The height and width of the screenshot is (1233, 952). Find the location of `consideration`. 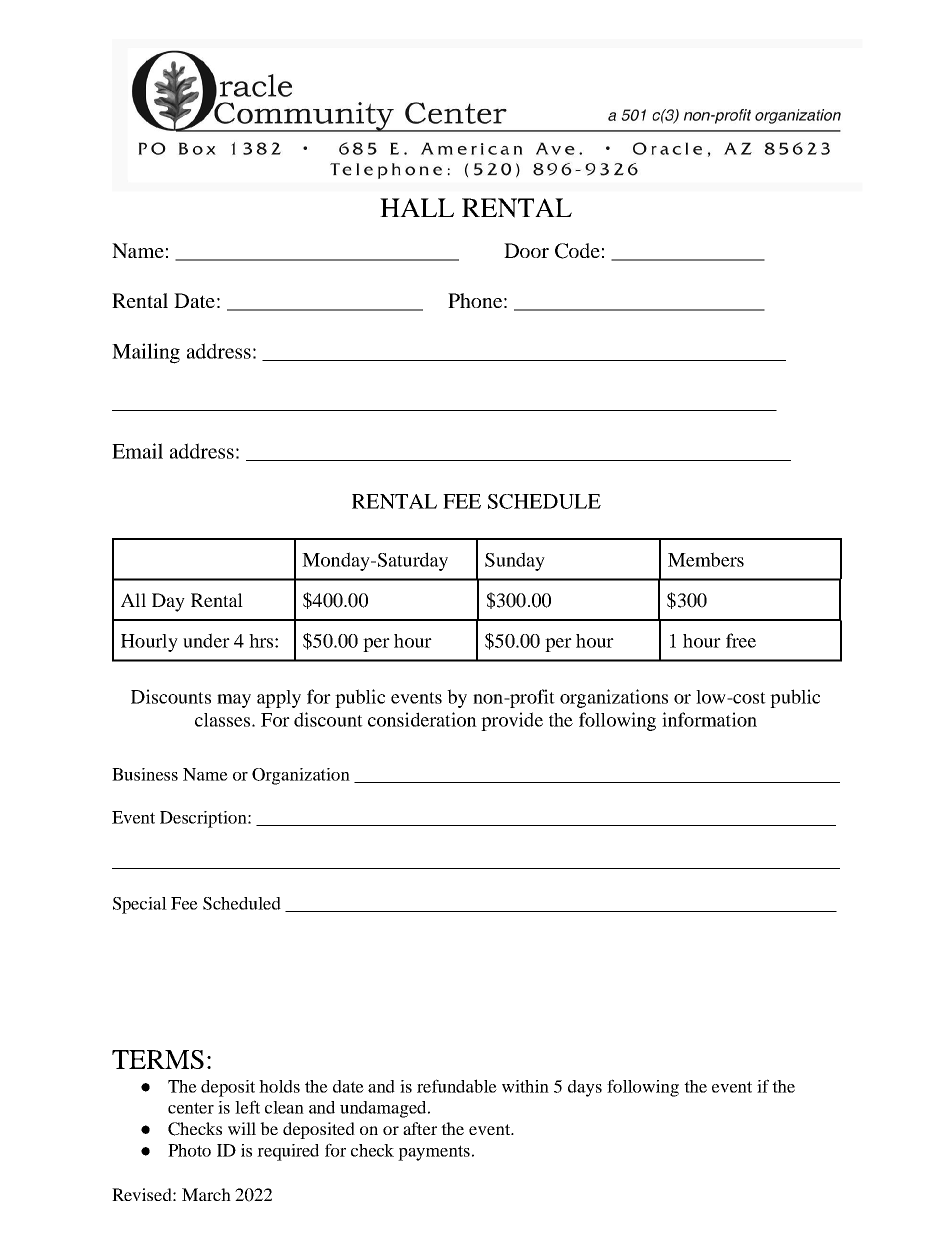

consideration is located at coordinates (422, 719).
